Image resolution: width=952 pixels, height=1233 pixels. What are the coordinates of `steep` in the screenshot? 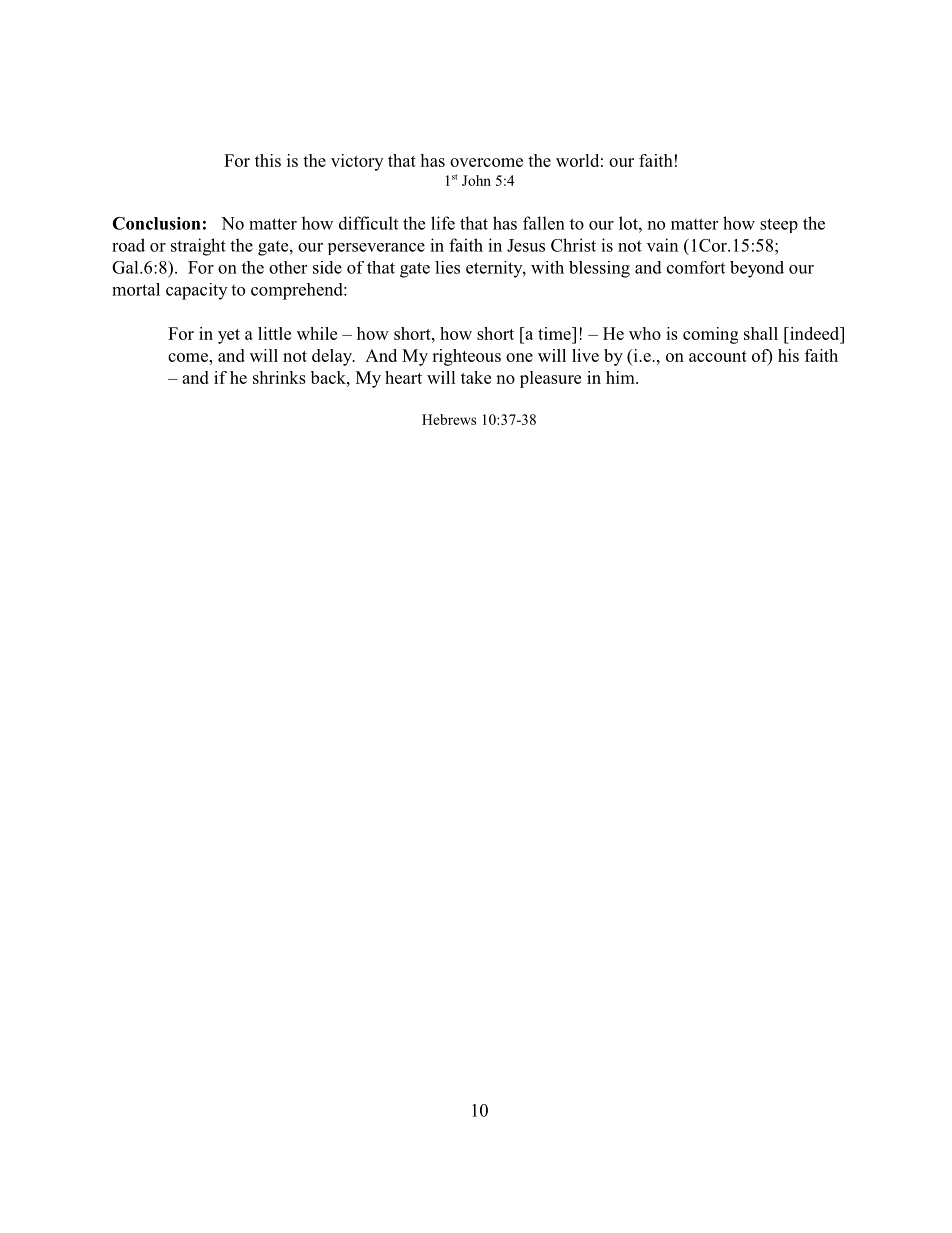 It's located at (779, 225).
